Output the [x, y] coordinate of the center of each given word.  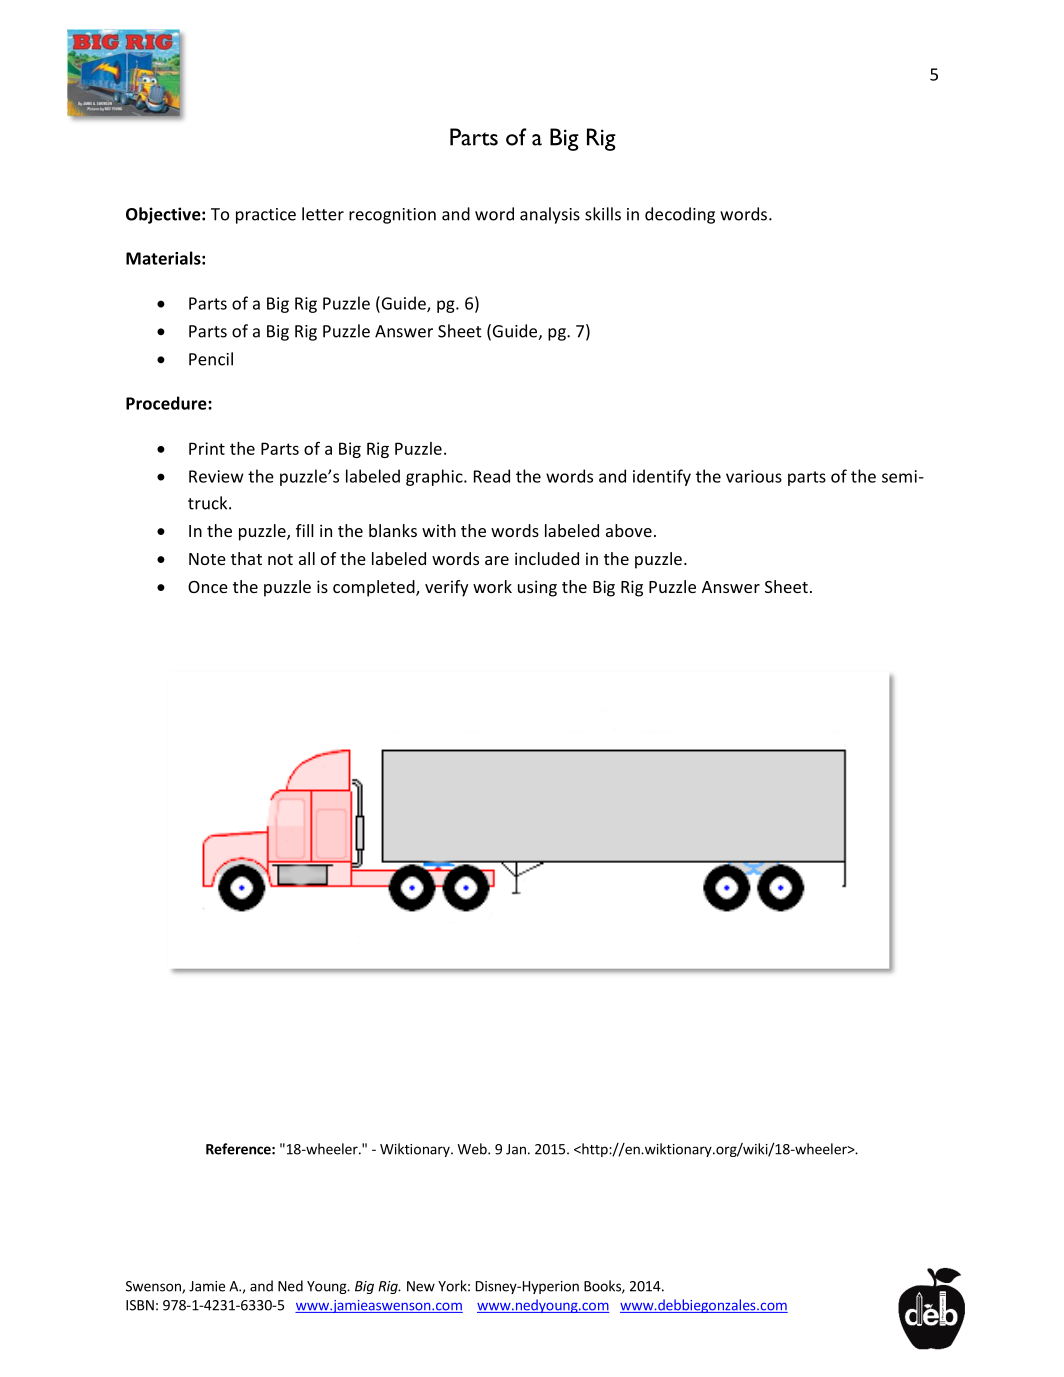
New [421, 1286]
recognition [392, 216]
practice [266, 216]
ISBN [140, 1305]
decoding [680, 215]
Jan [516, 1149]
